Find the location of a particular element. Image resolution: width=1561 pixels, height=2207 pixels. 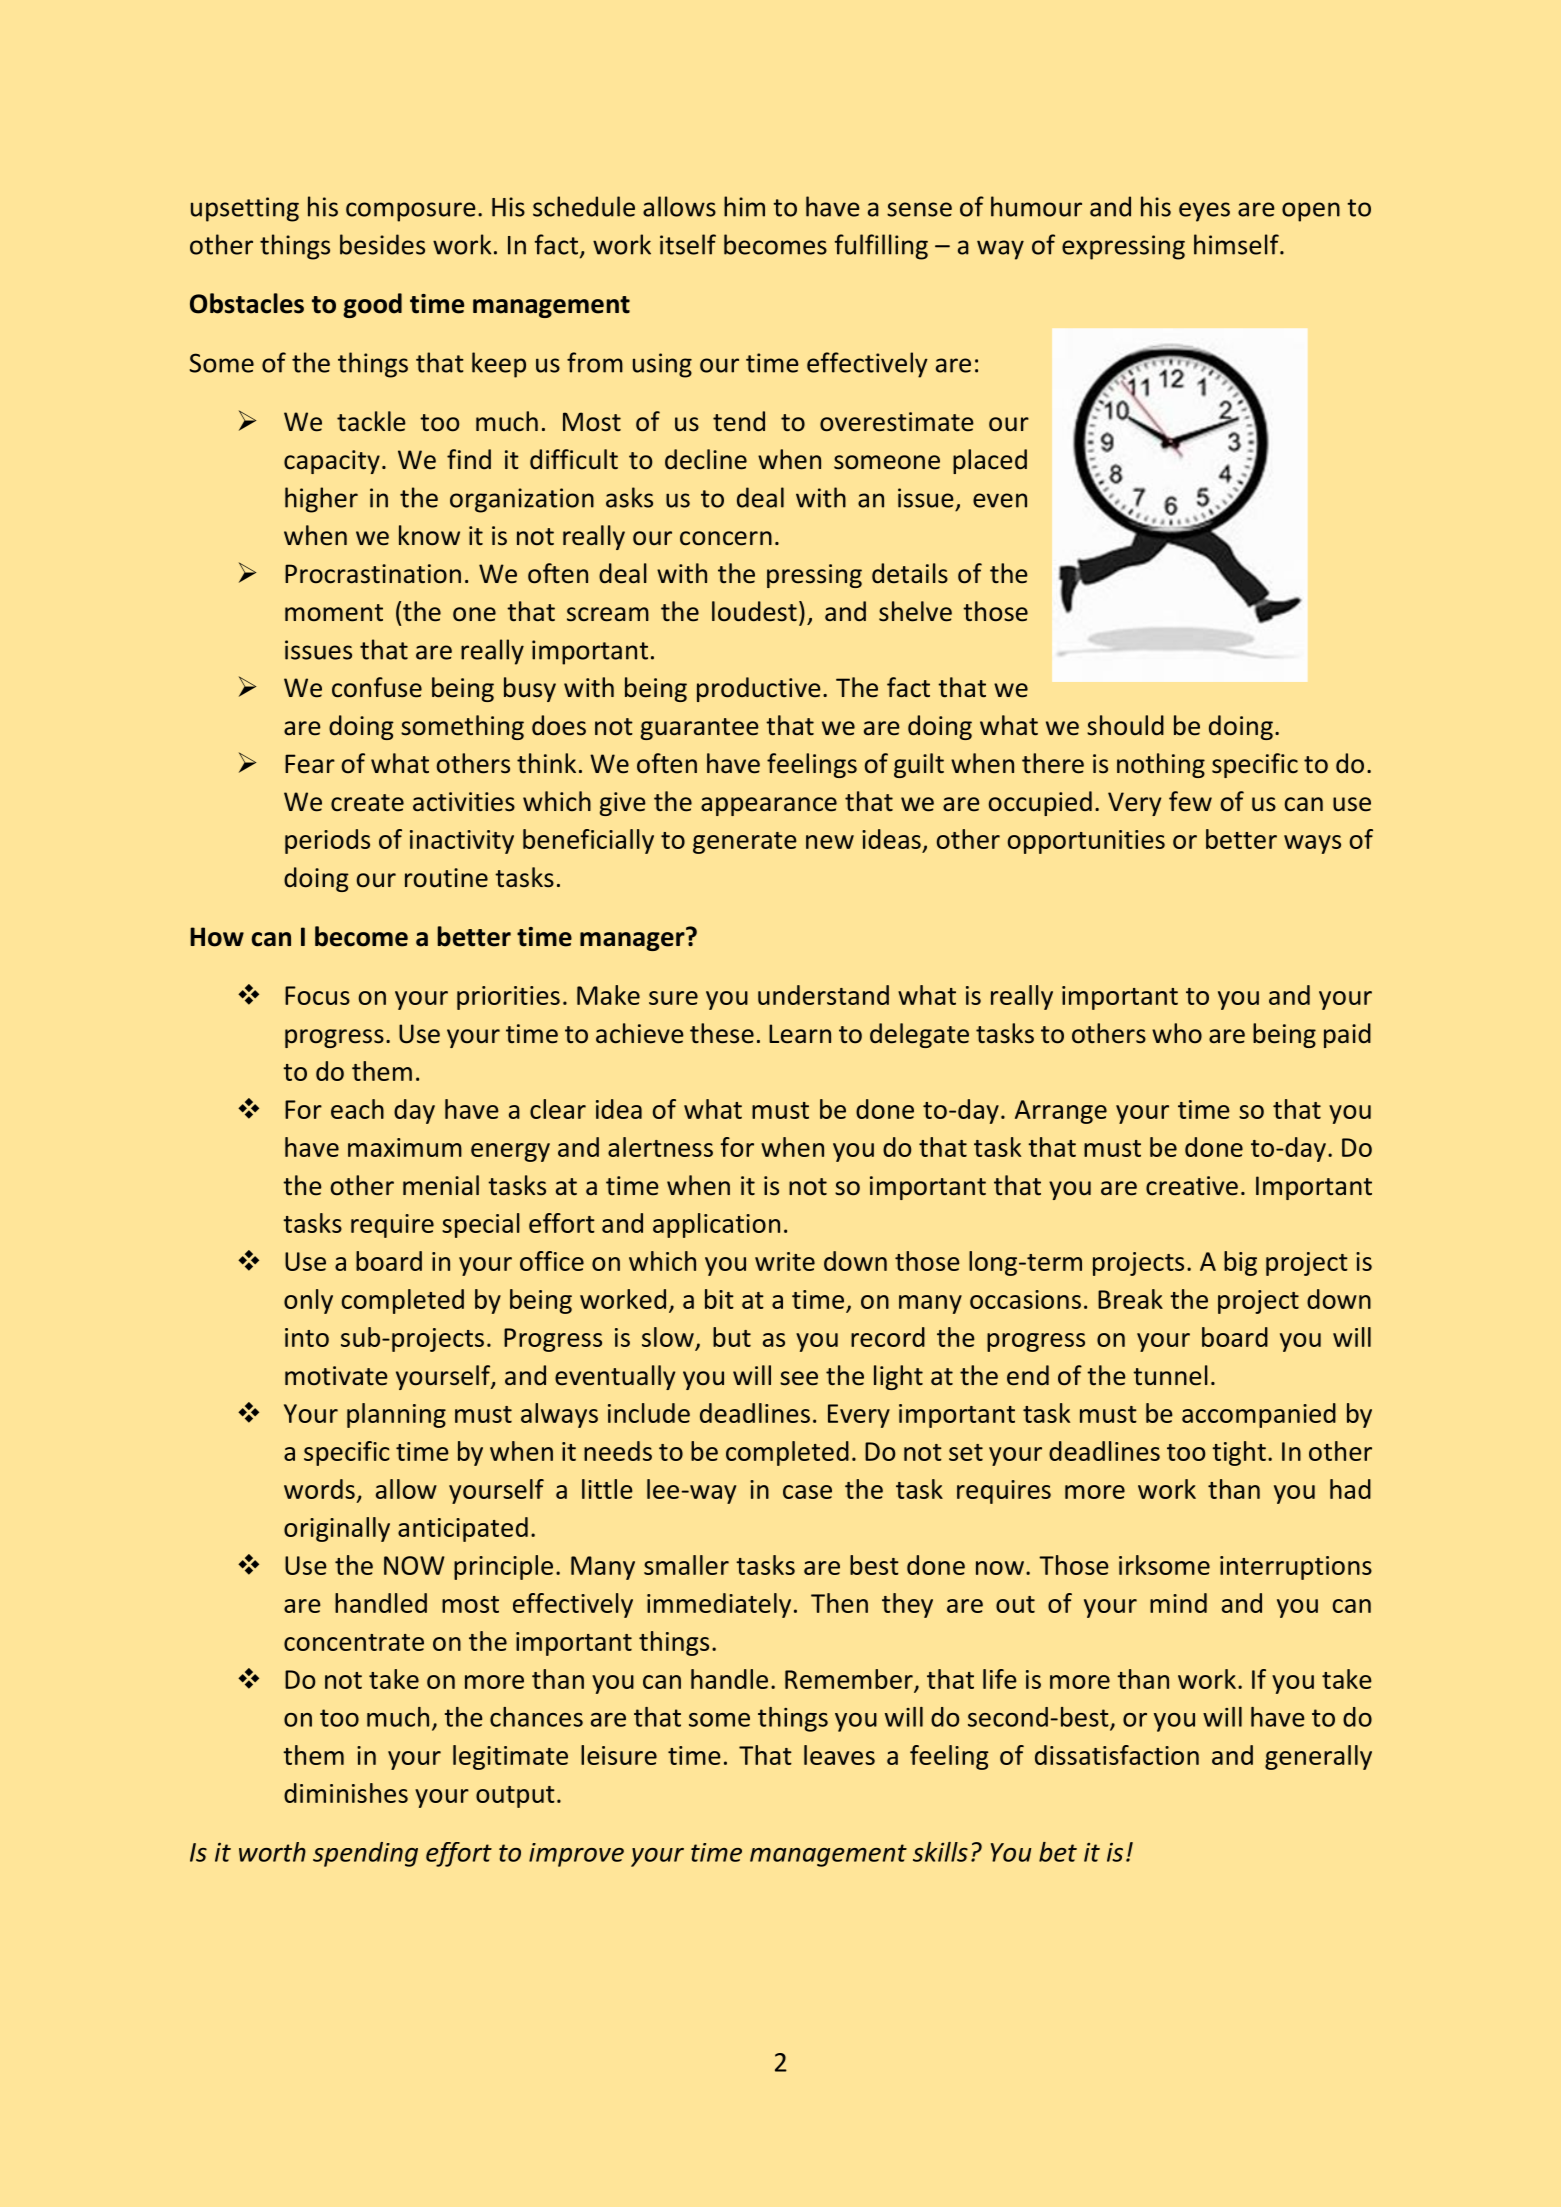

see is located at coordinates (799, 1378).
